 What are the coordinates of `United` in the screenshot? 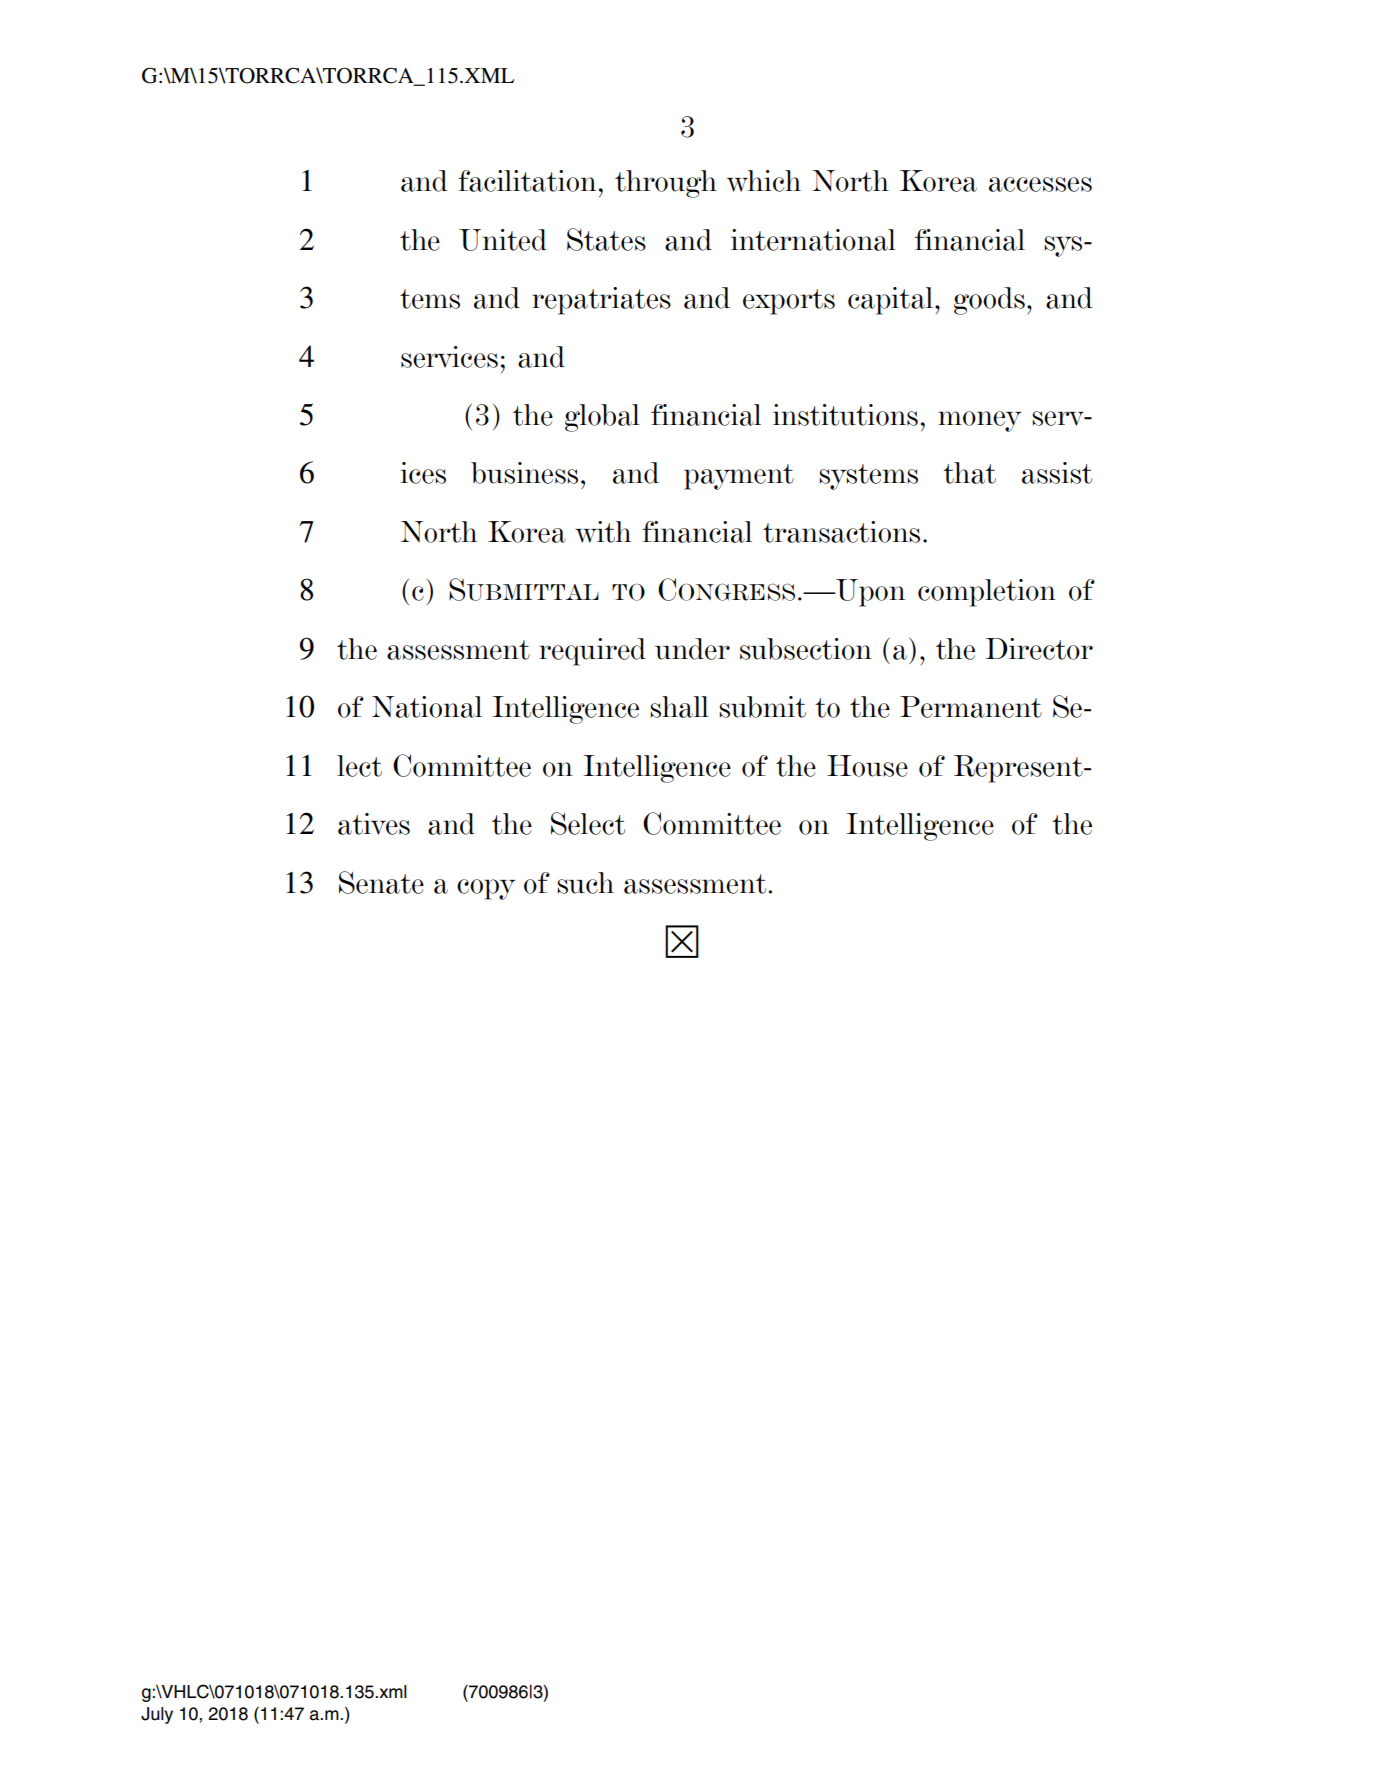 It's located at (503, 240).
